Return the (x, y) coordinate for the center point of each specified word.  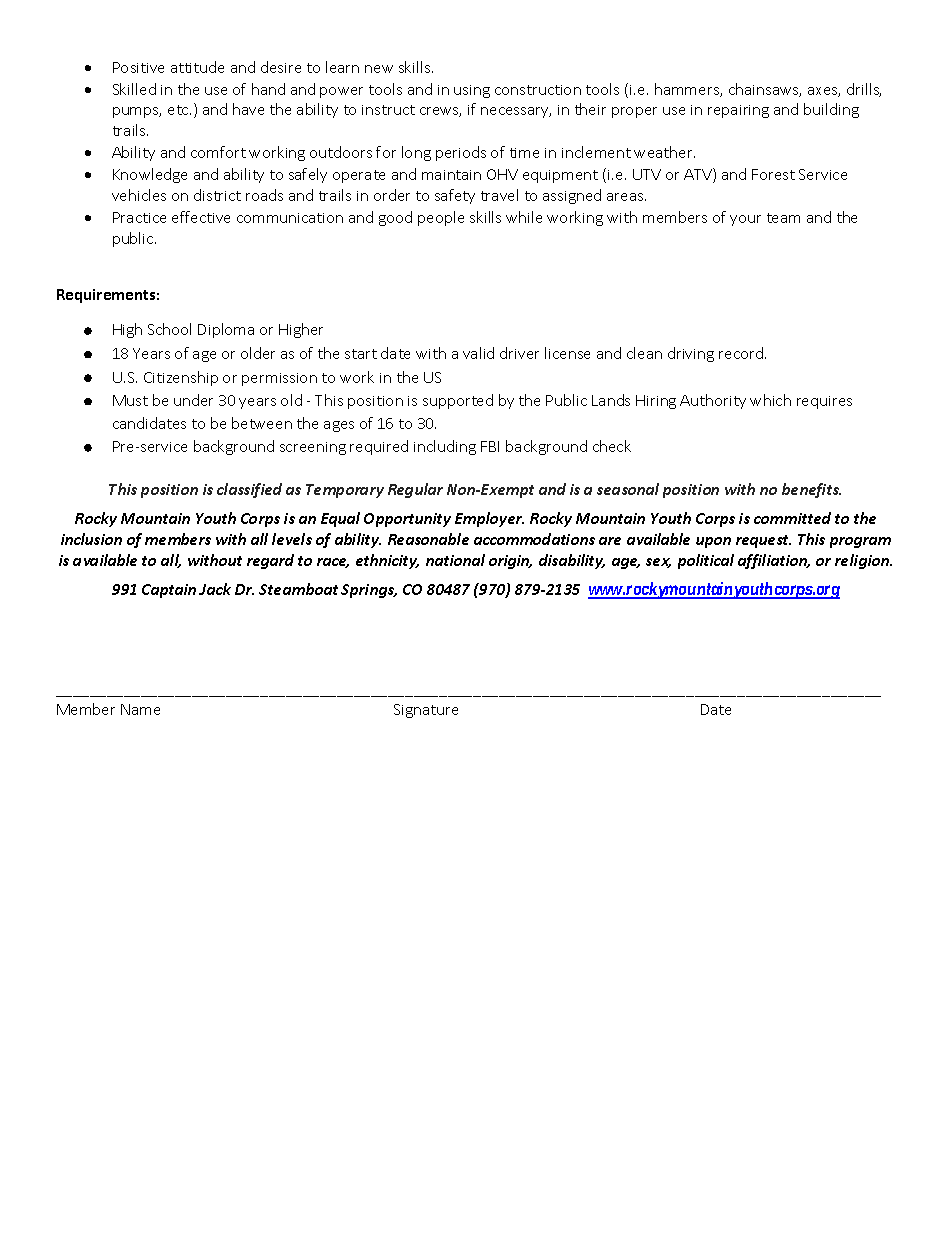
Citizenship (181, 378)
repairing (738, 111)
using (472, 91)
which (770, 400)
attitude (197, 67)
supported (458, 401)
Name (140, 709)
